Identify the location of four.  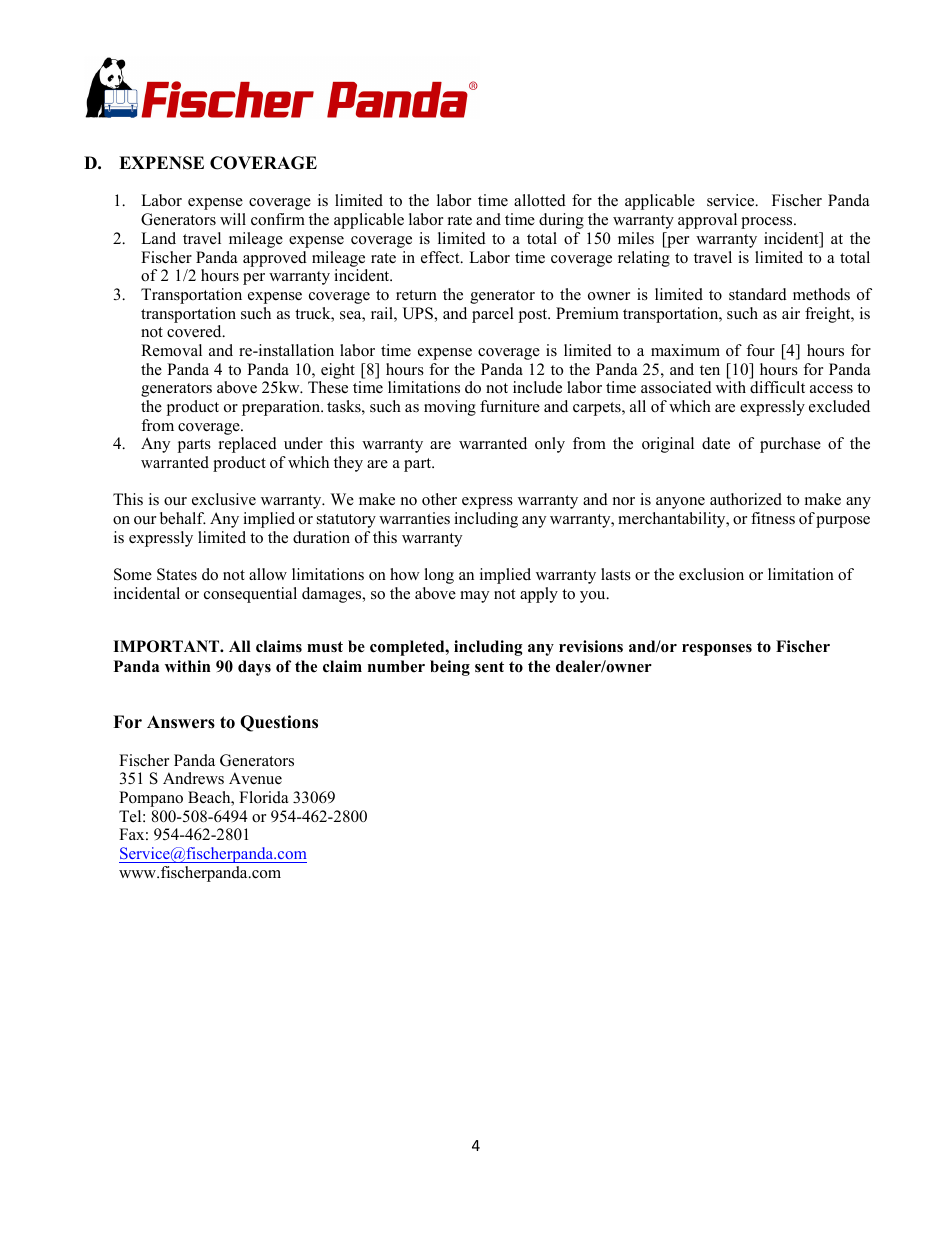
(760, 350).
